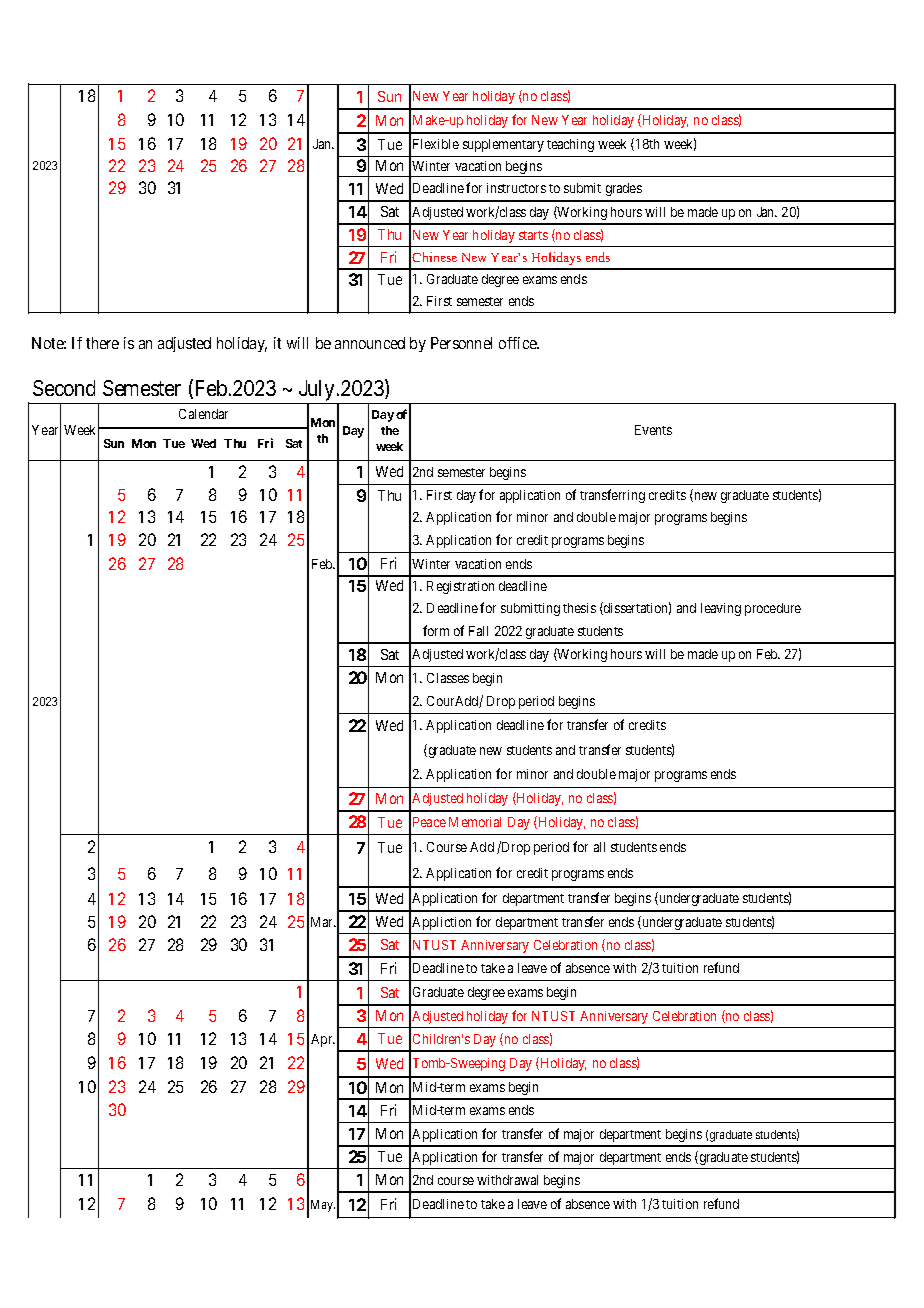  Describe the element at coordinates (436, 144) in the document. I see `Flexible` at that location.
